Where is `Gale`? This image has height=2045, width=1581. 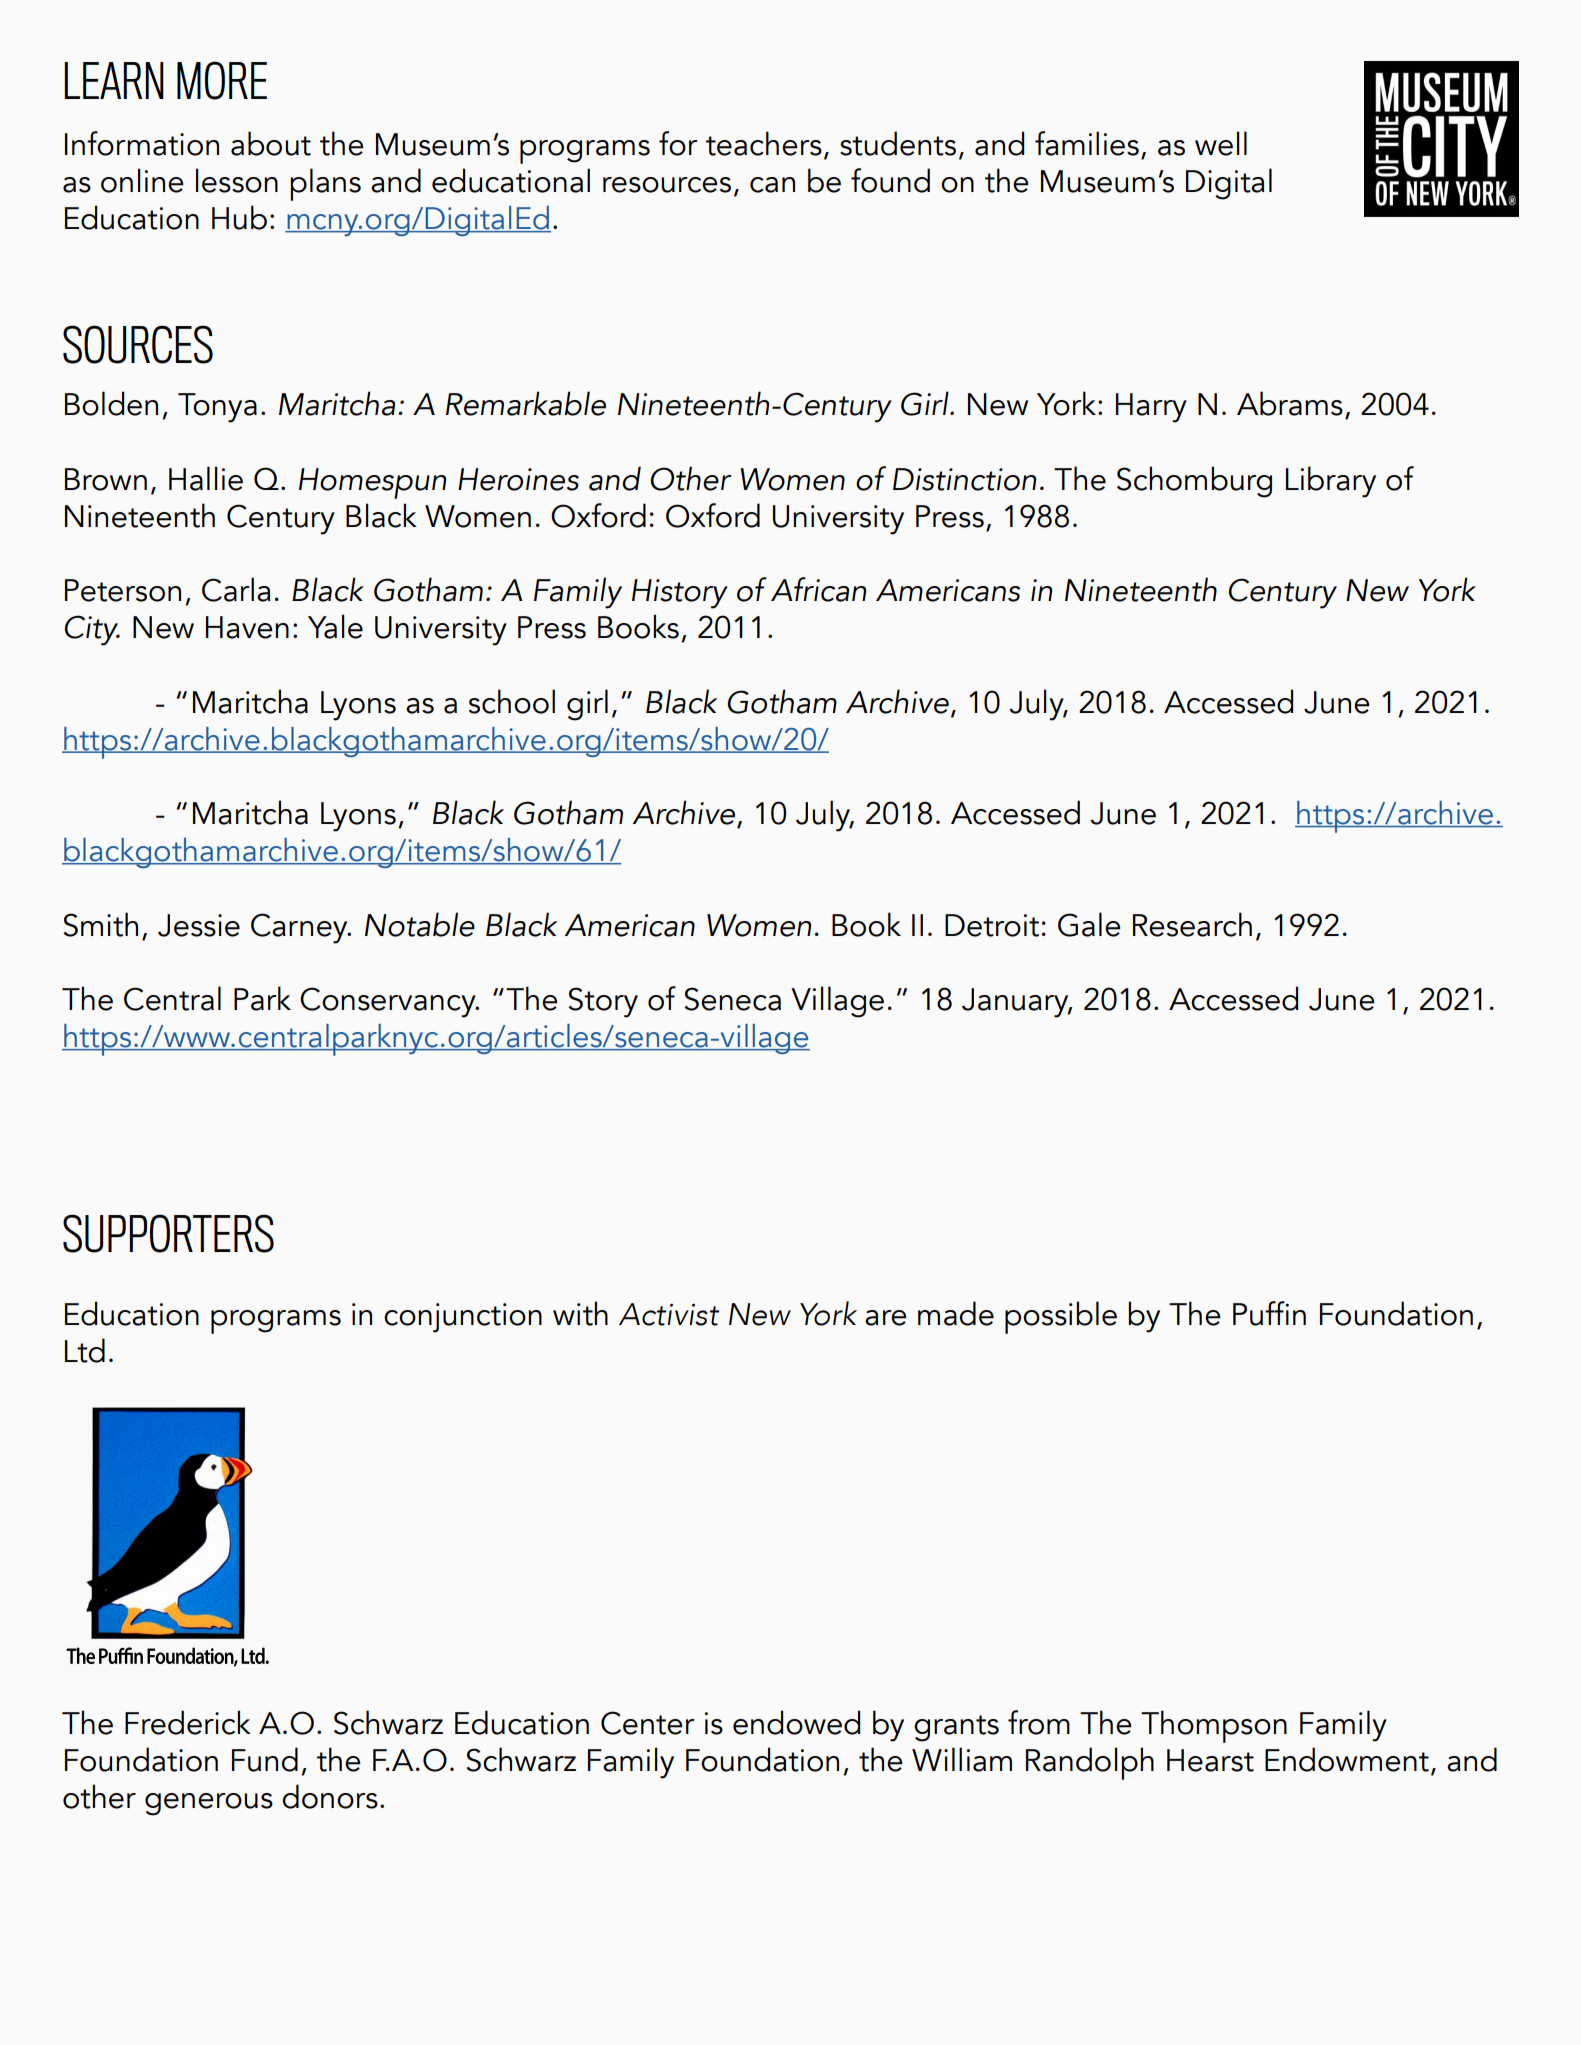
Gale is located at coordinates (1089, 924).
